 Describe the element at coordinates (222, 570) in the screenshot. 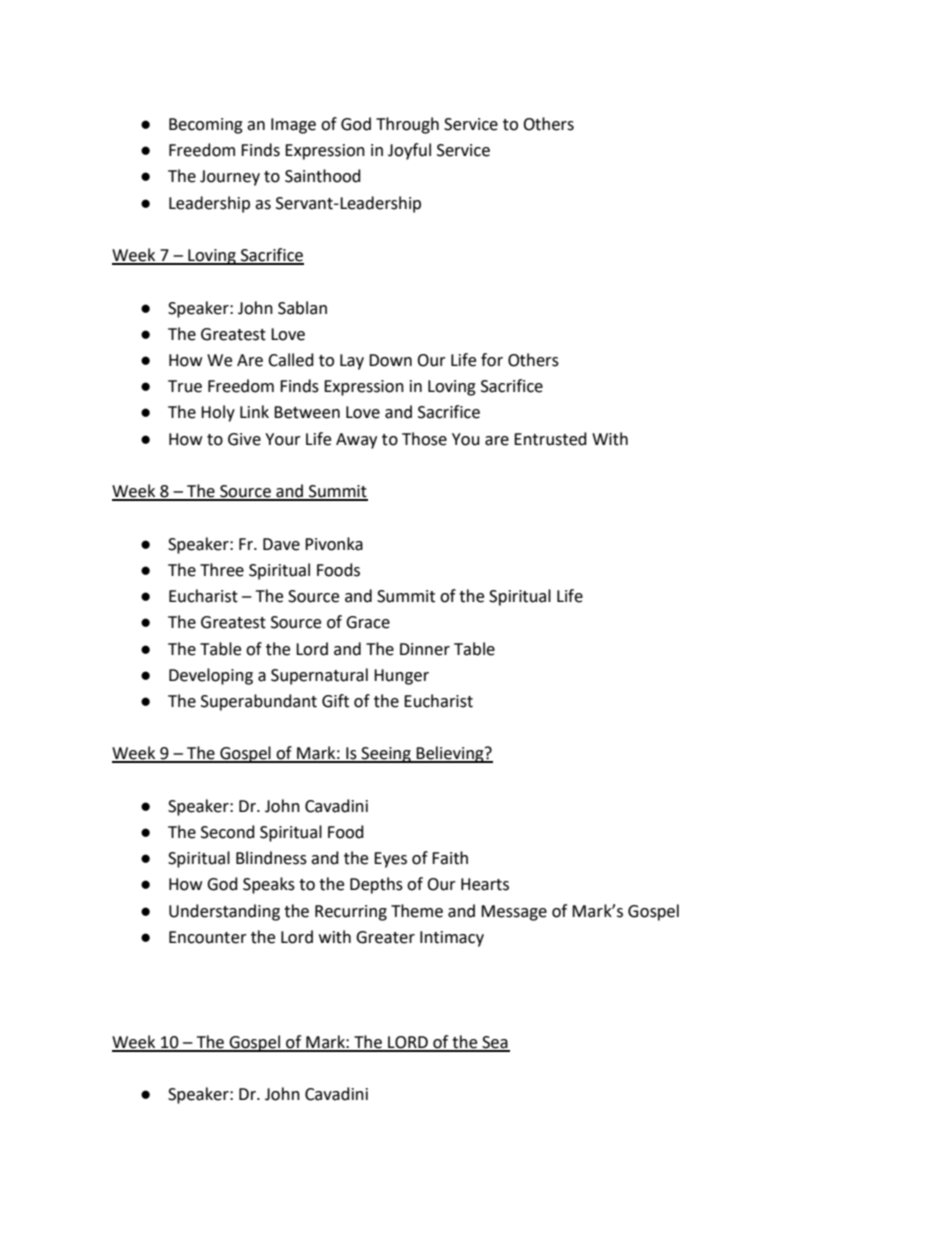

I see `Three` at that location.
